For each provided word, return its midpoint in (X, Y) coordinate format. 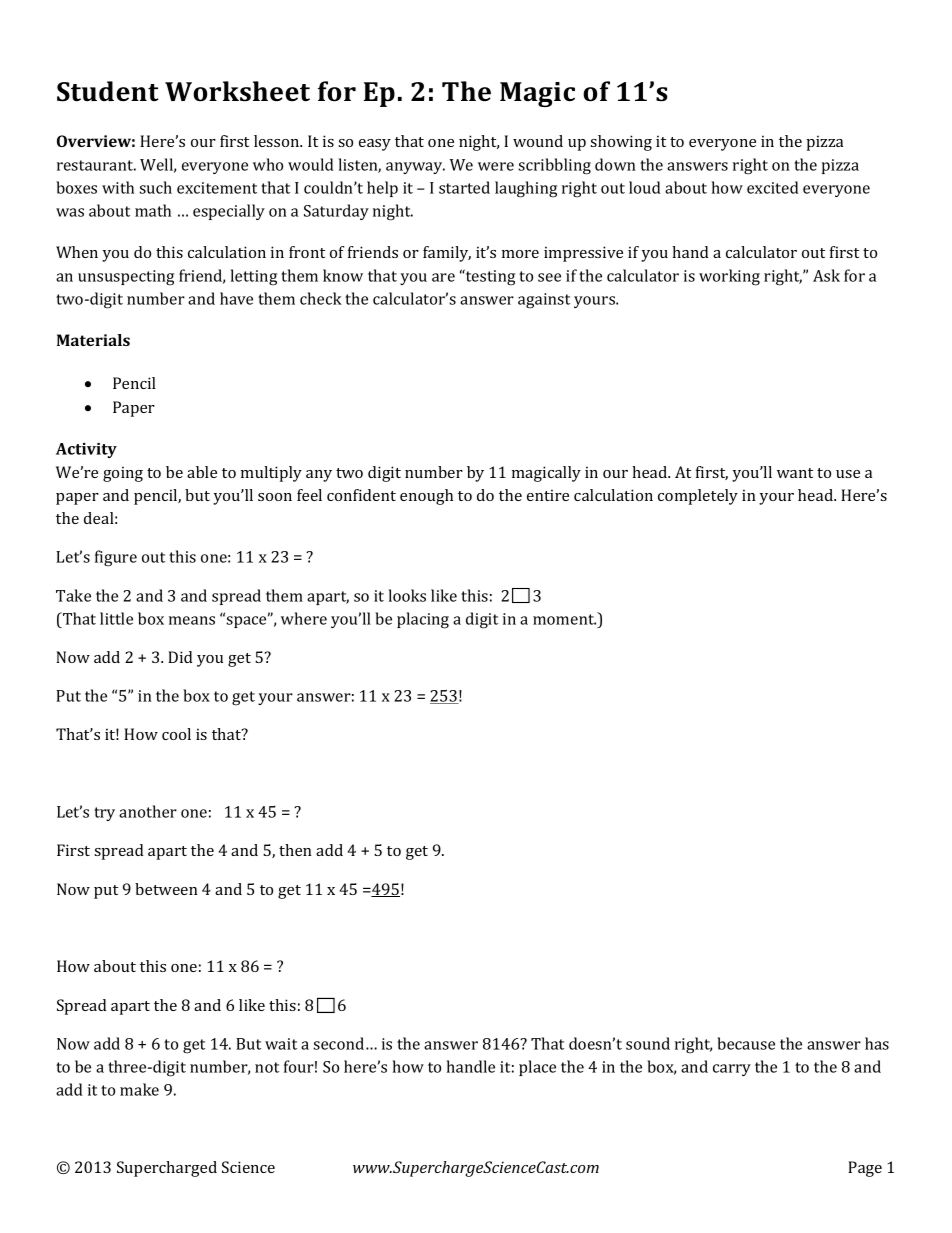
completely (698, 497)
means (192, 620)
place (537, 1068)
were (496, 166)
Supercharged (167, 1169)
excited (773, 187)
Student (108, 91)
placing (423, 620)
